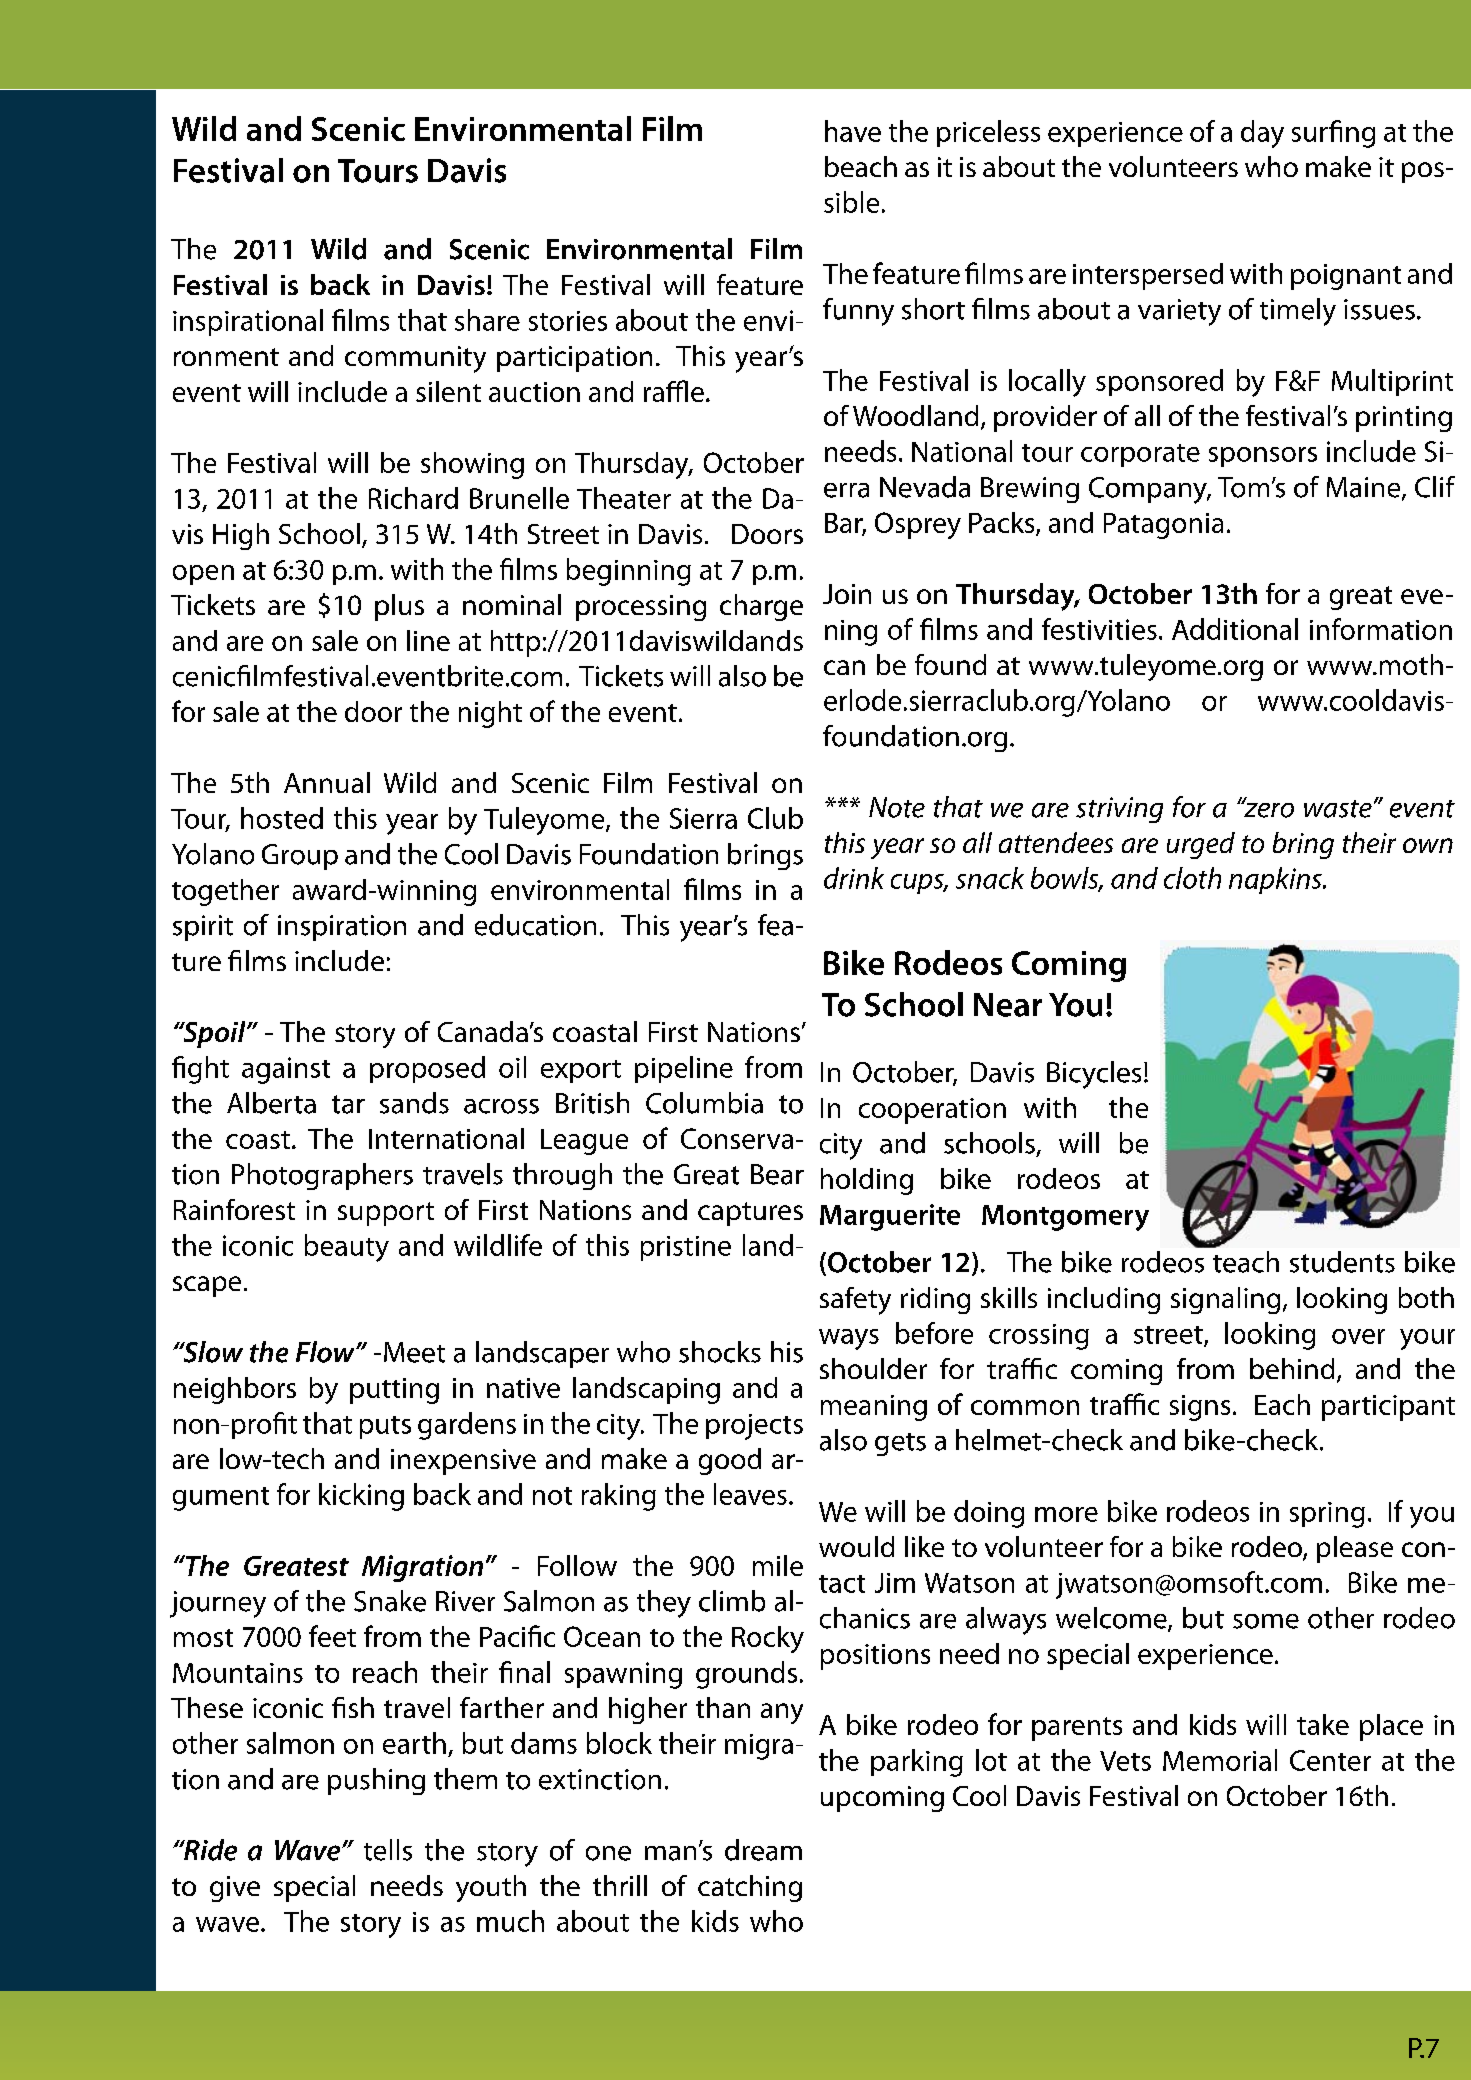  I want to click on surfing, so click(1333, 134).
